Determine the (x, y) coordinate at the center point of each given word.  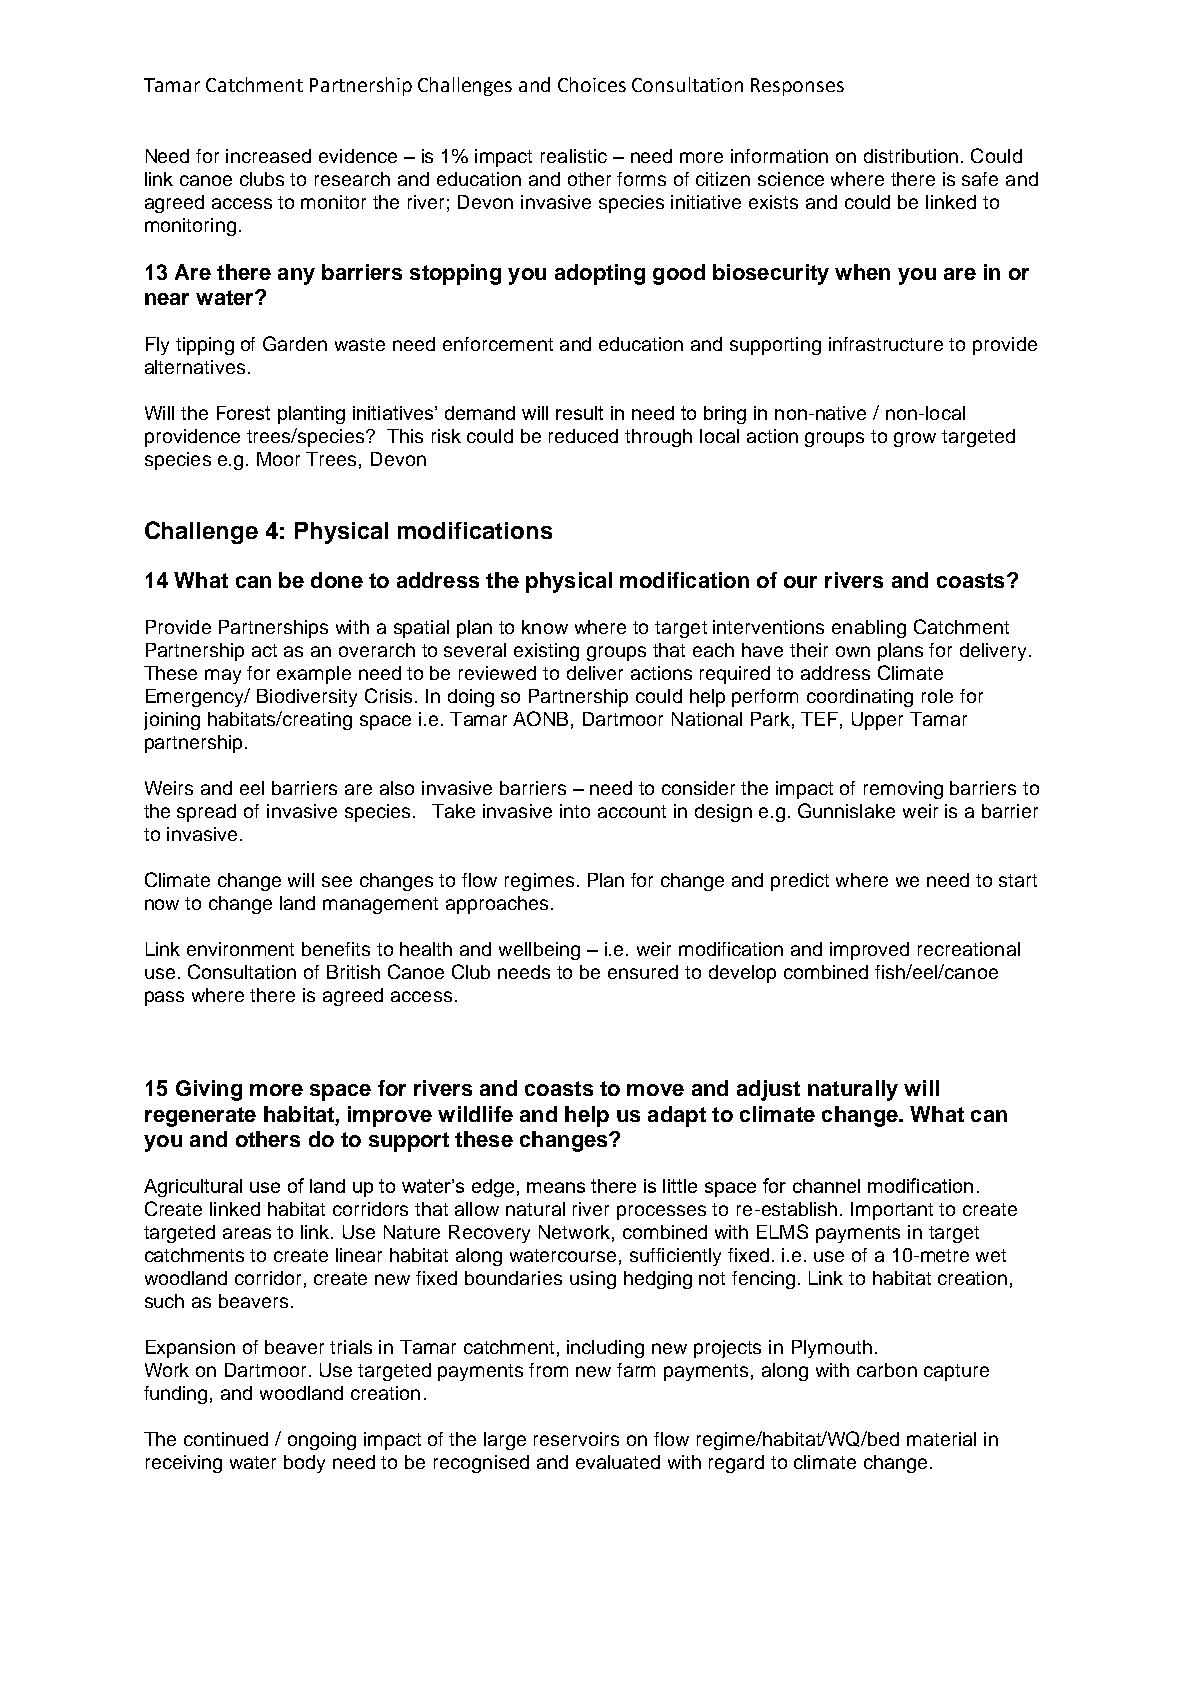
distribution (911, 156)
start (1018, 880)
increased (268, 156)
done (337, 580)
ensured (643, 972)
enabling (869, 629)
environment (240, 949)
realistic (574, 156)
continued (226, 1439)
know (545, 627)
